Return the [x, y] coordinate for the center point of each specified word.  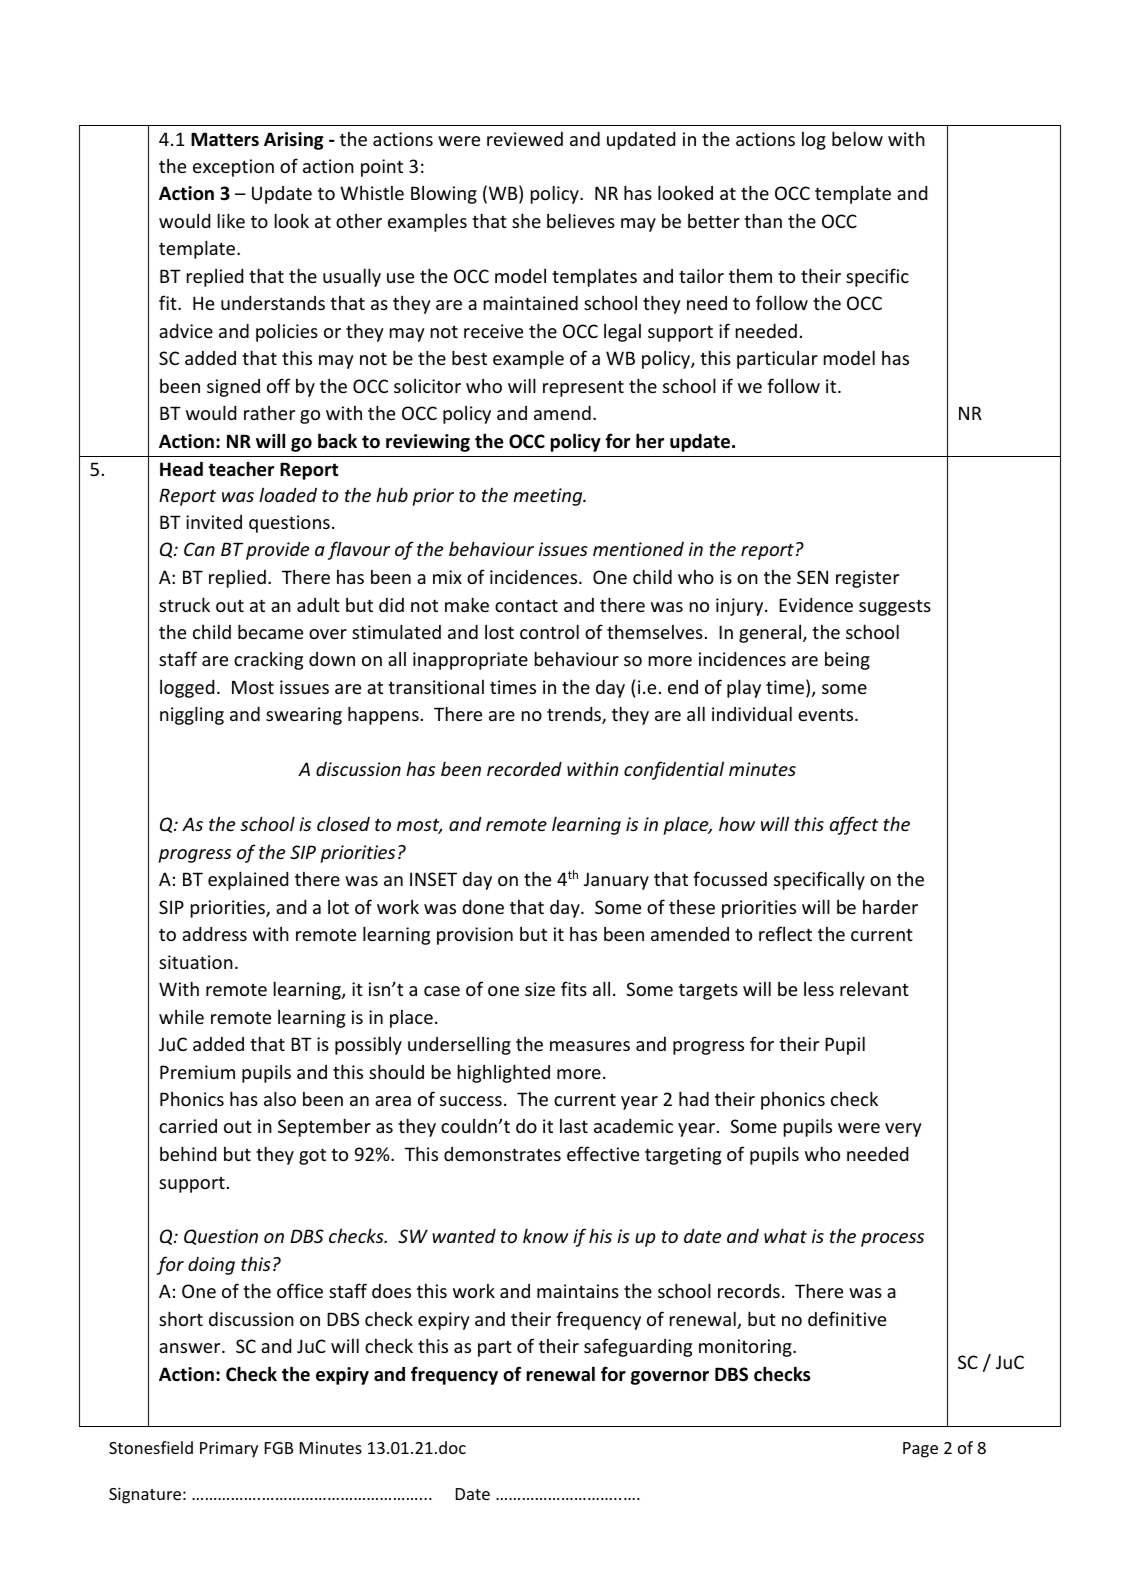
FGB [279, 1448]
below [857, 138]
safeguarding [638, 1347]
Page [920, 1450]
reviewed [525, 139]
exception [233, 168]
